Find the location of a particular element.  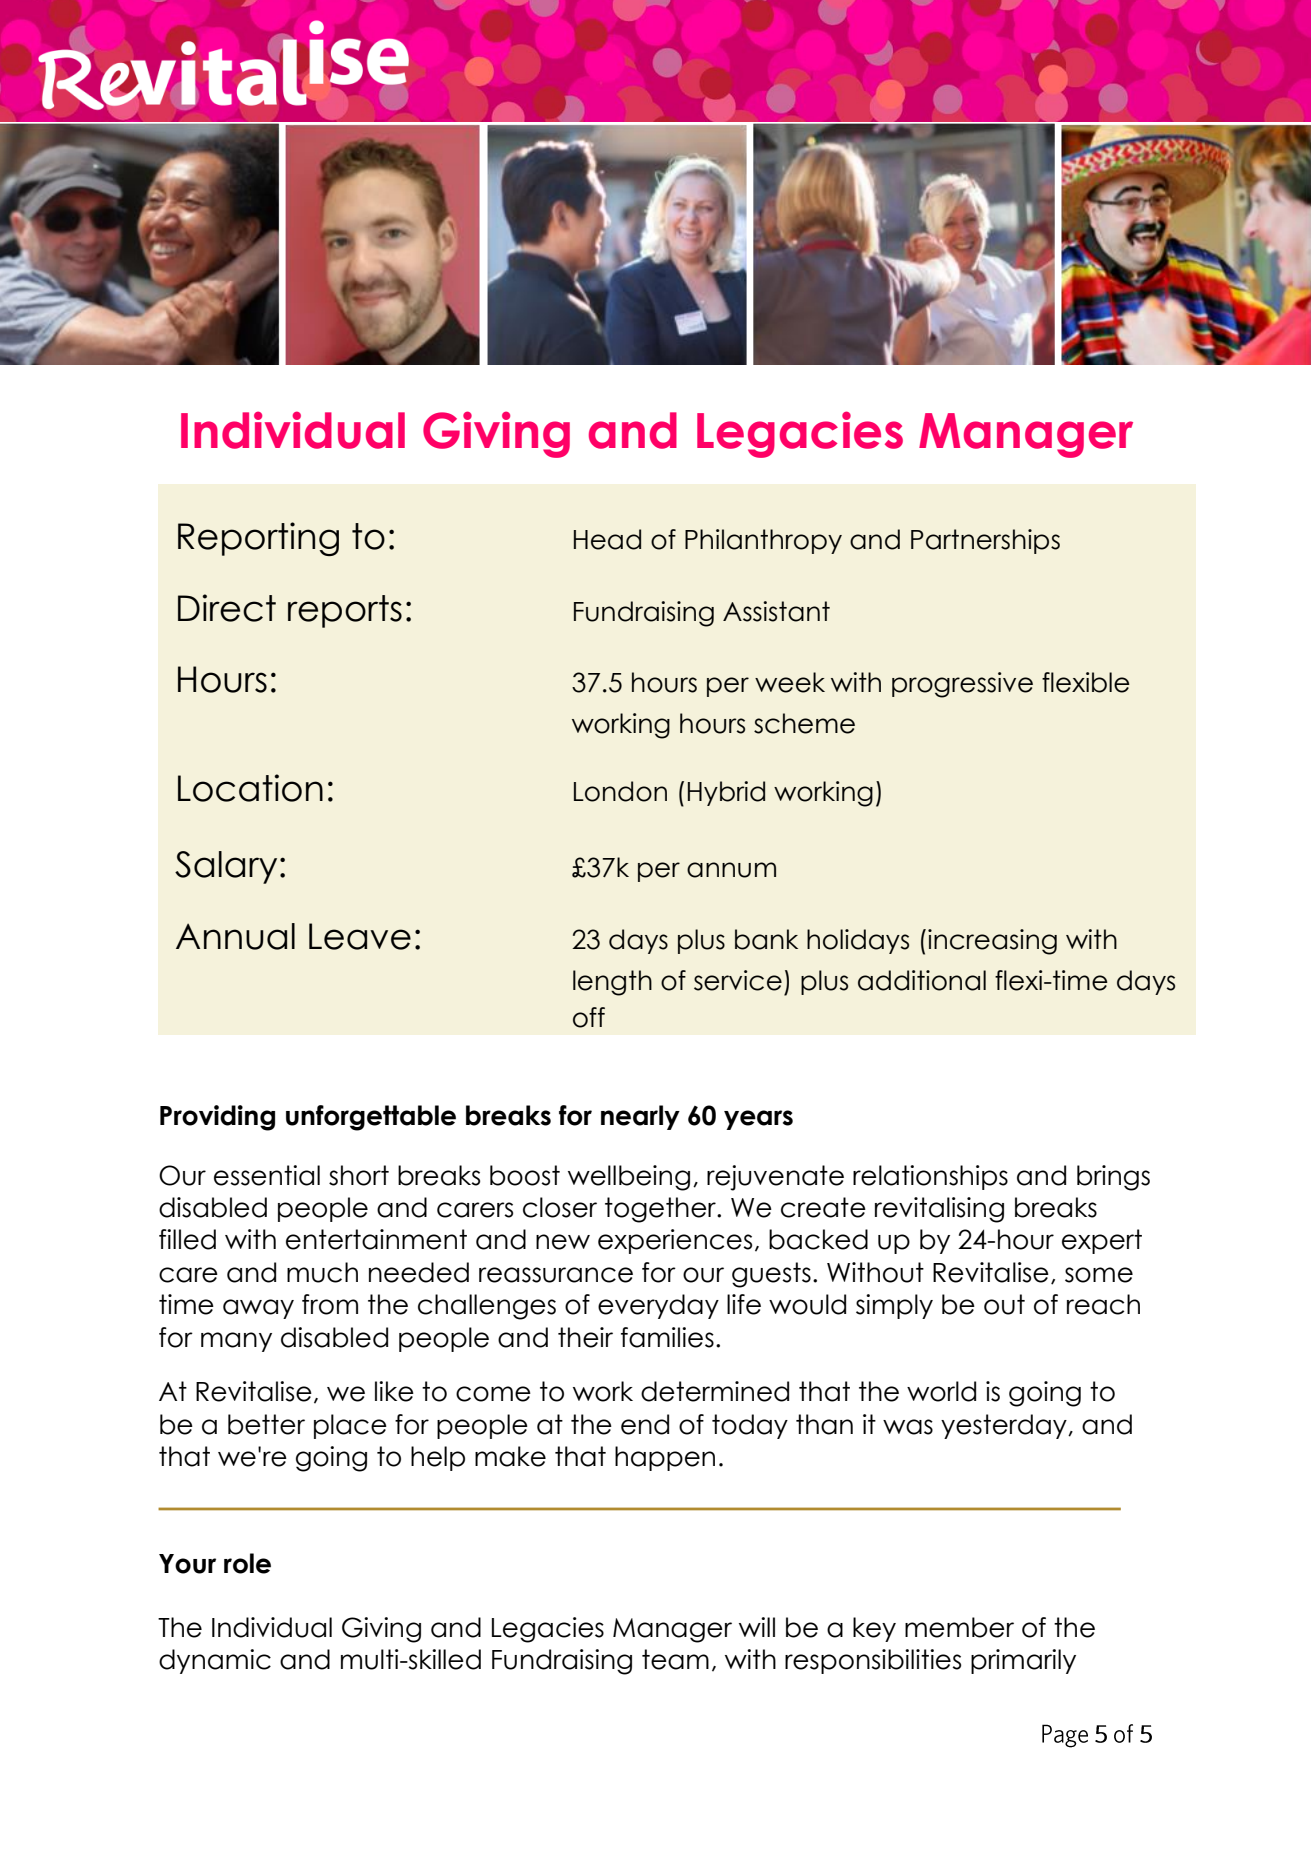

relationships is located at coordinates (930, 1177).
